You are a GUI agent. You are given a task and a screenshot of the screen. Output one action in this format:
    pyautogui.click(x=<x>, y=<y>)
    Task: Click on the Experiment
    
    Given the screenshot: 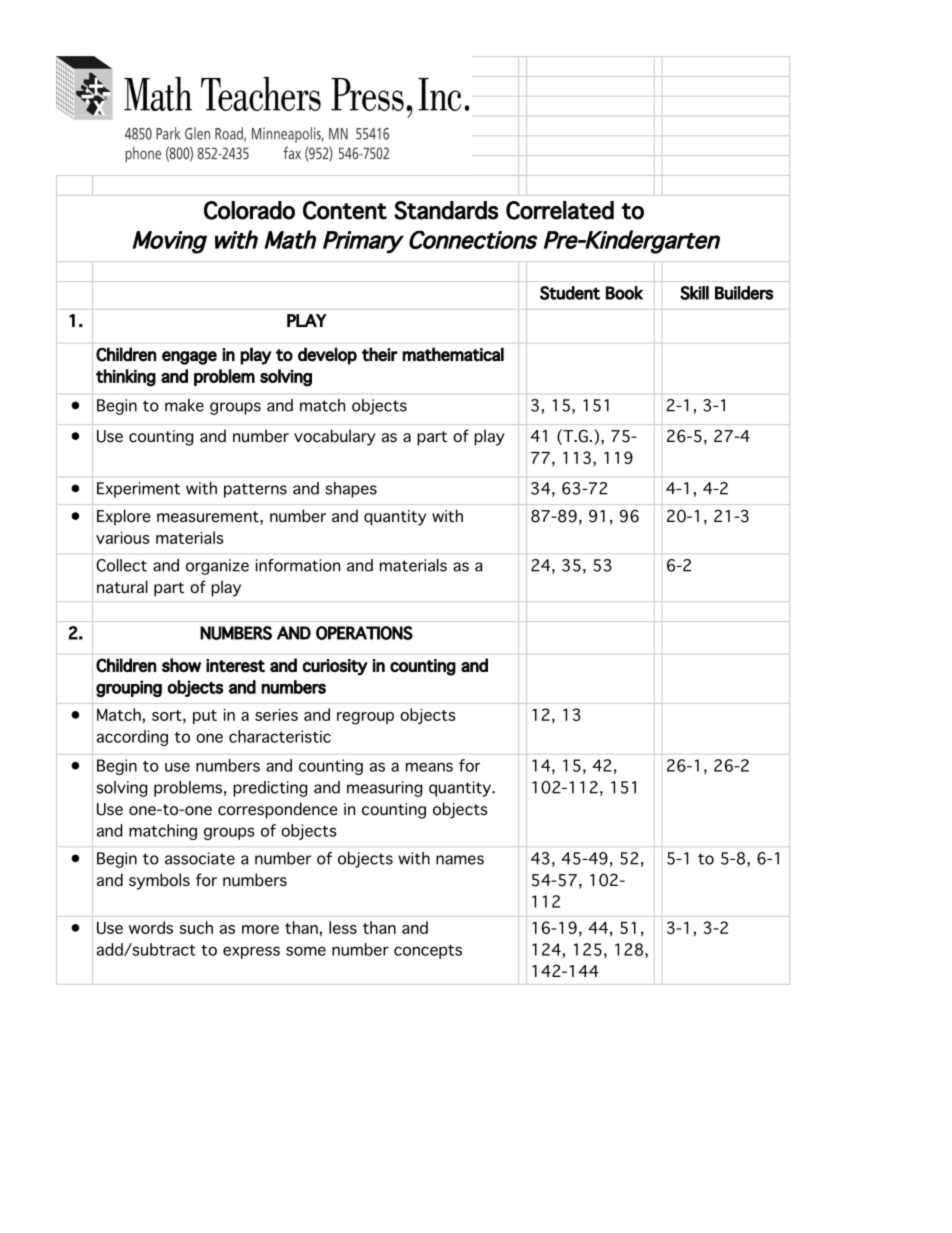 What is the action you would take?
    pyautogui.click(x=138, y=490)
